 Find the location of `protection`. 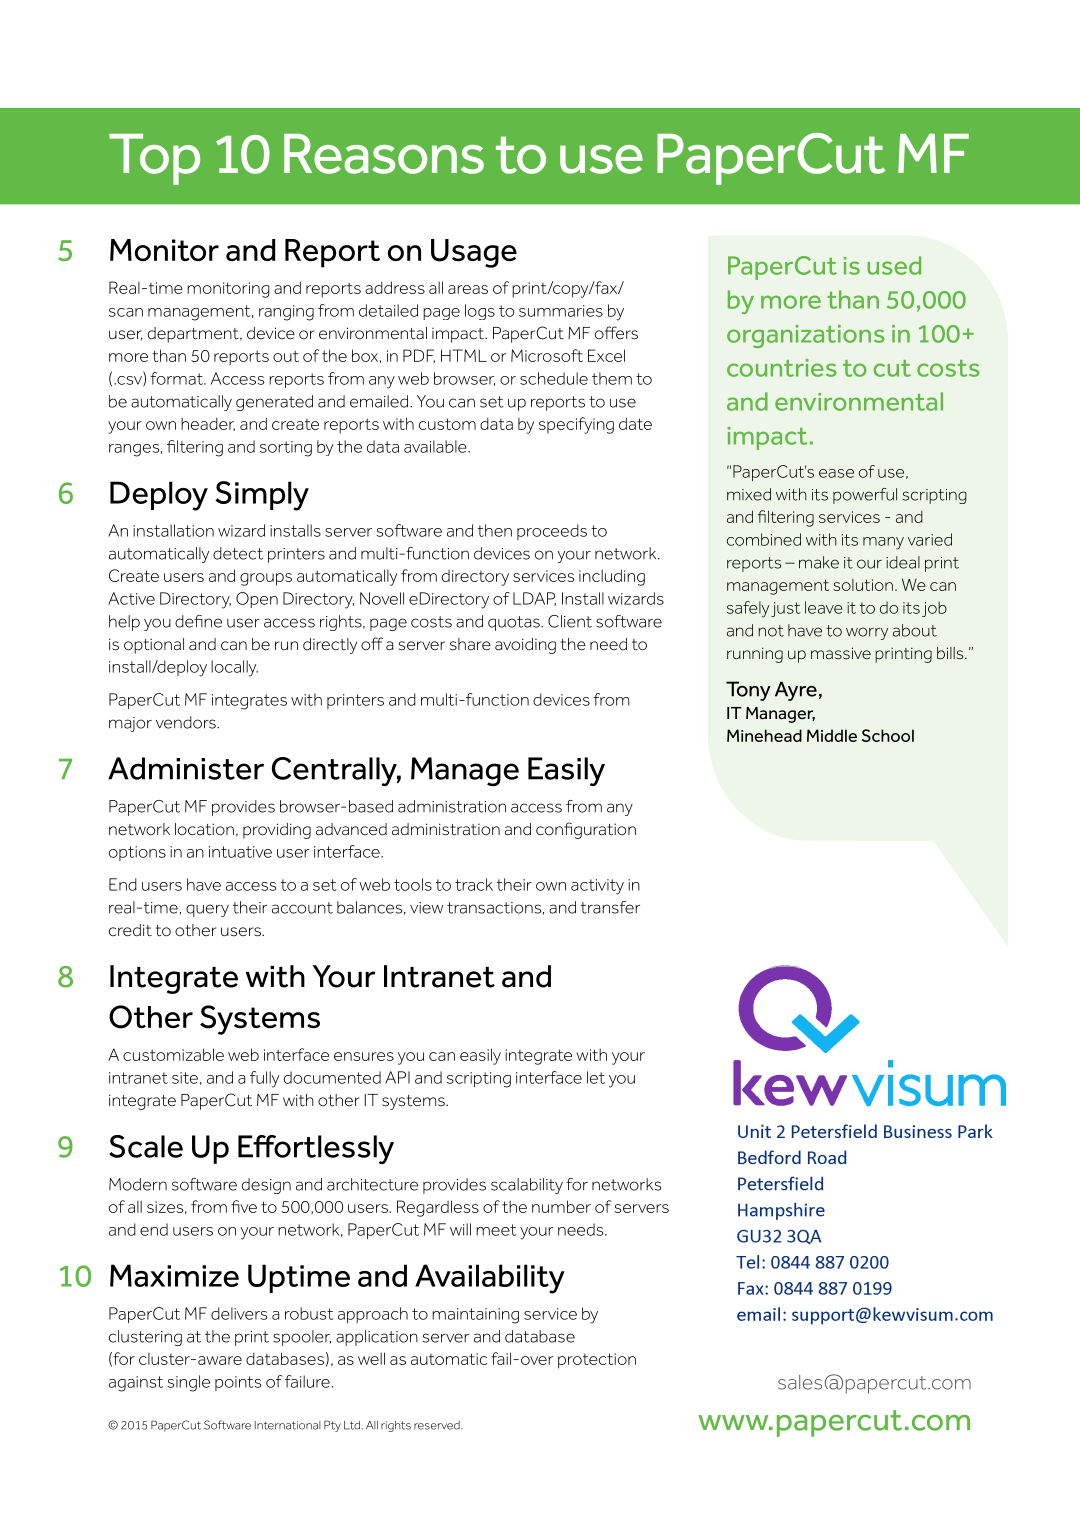

protection is located at coordinates (597, 1361).
